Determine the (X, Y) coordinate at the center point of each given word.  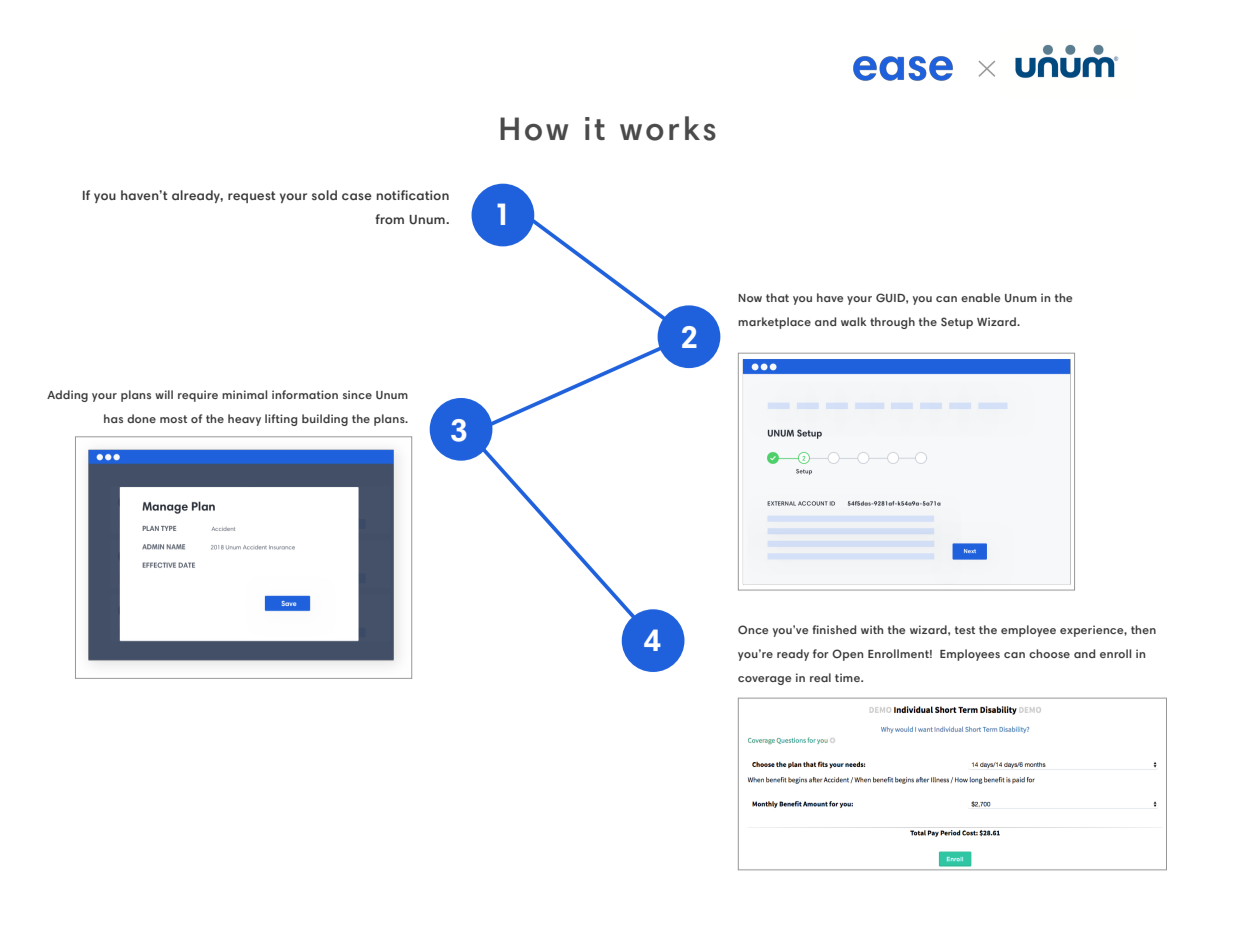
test (965, 630)
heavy (244, 420)
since (357, 394)
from (389, 219)
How (534, 129)
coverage (764, 680)
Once (753, 630)
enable (980, 297)
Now (750, 298)
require (198, 396)
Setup (957, 323)
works (668, 128)
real (820, 677)
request (252, 197)
